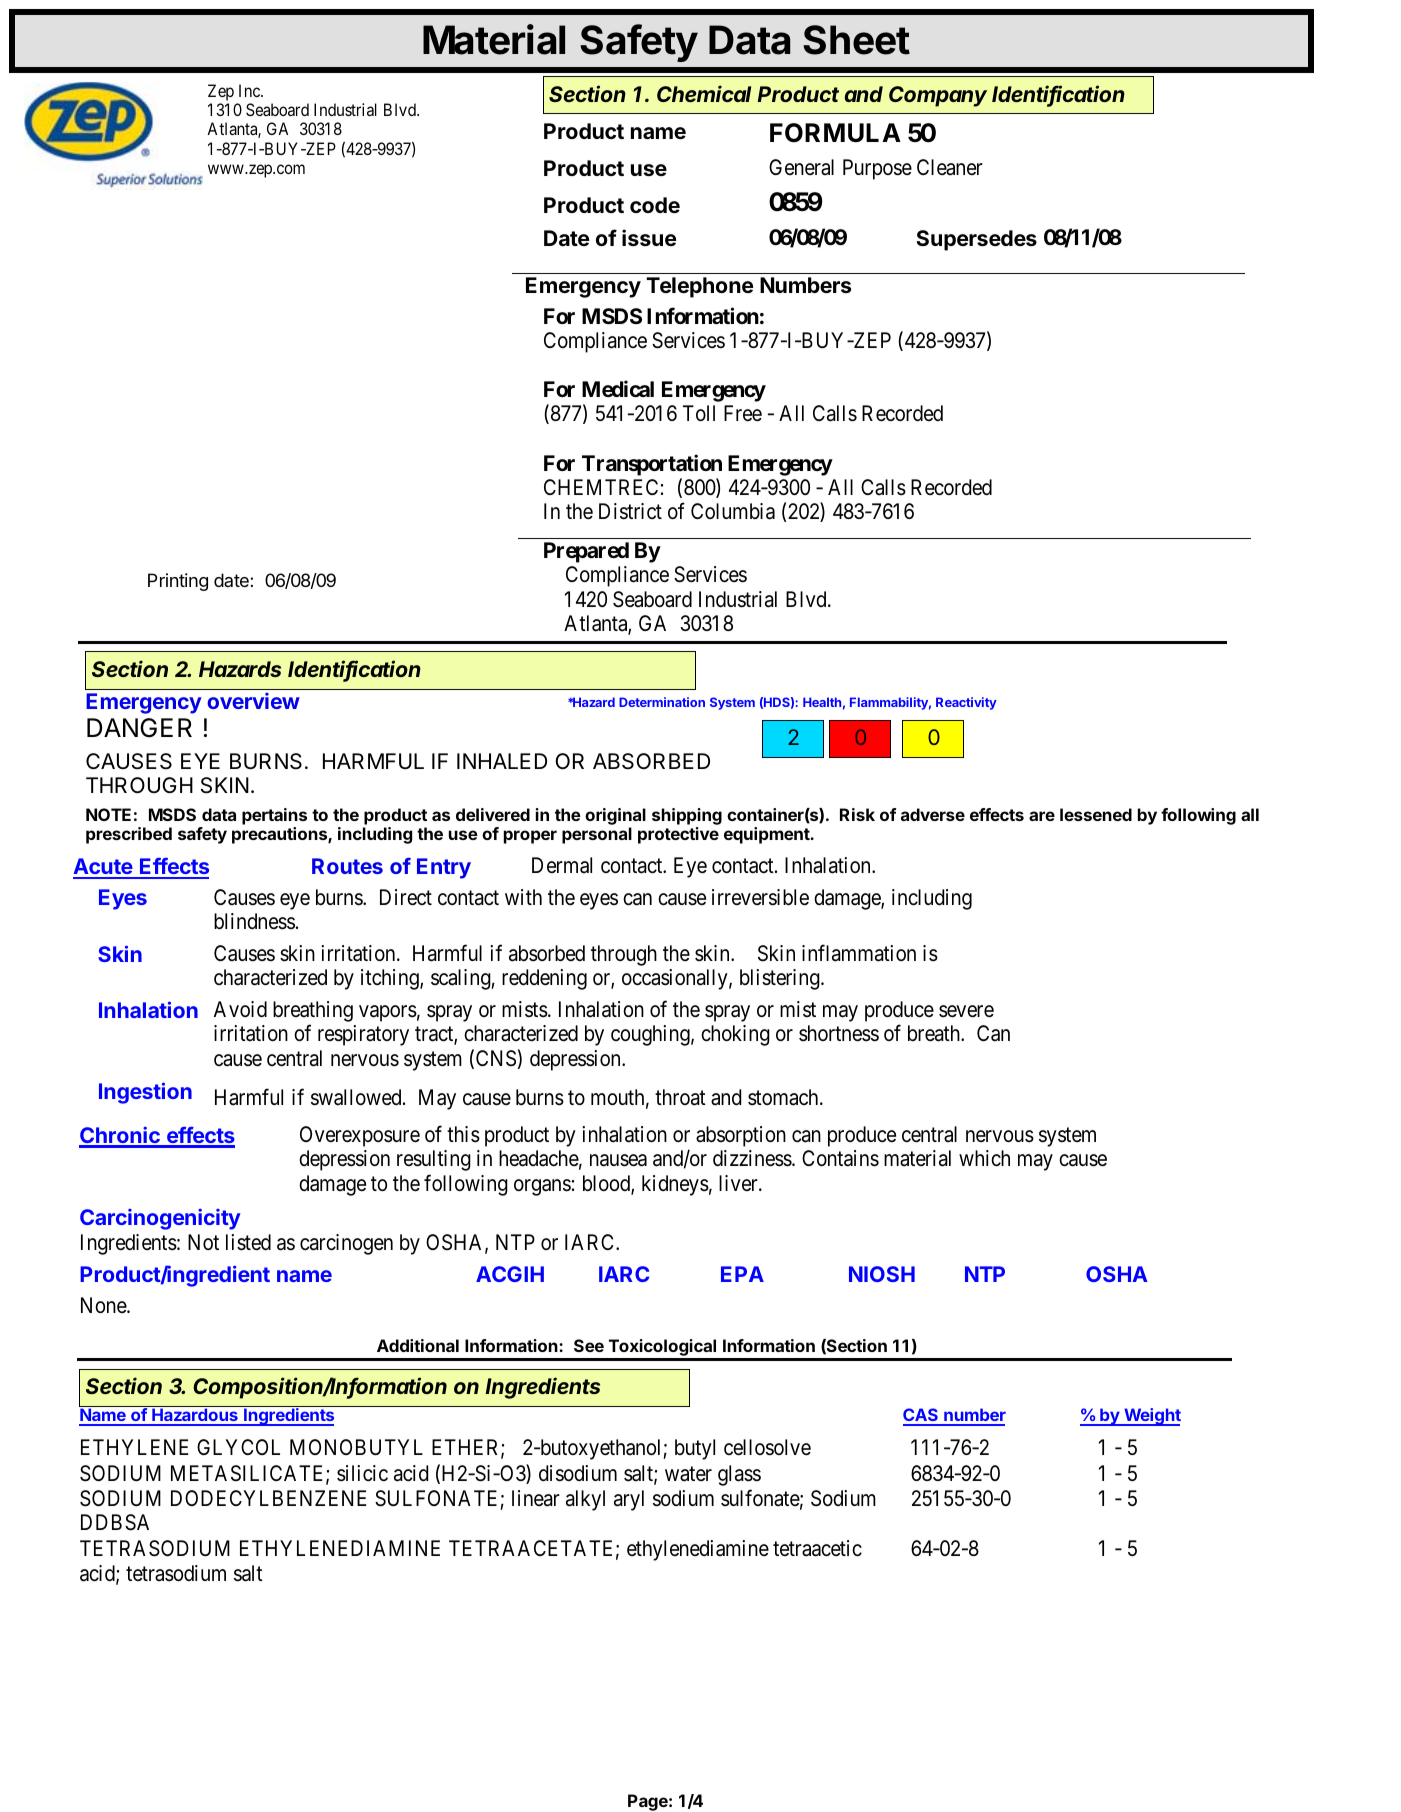 The width and height of the document is (1401, 1812). I want to click on pertains, so click(274, 816).
